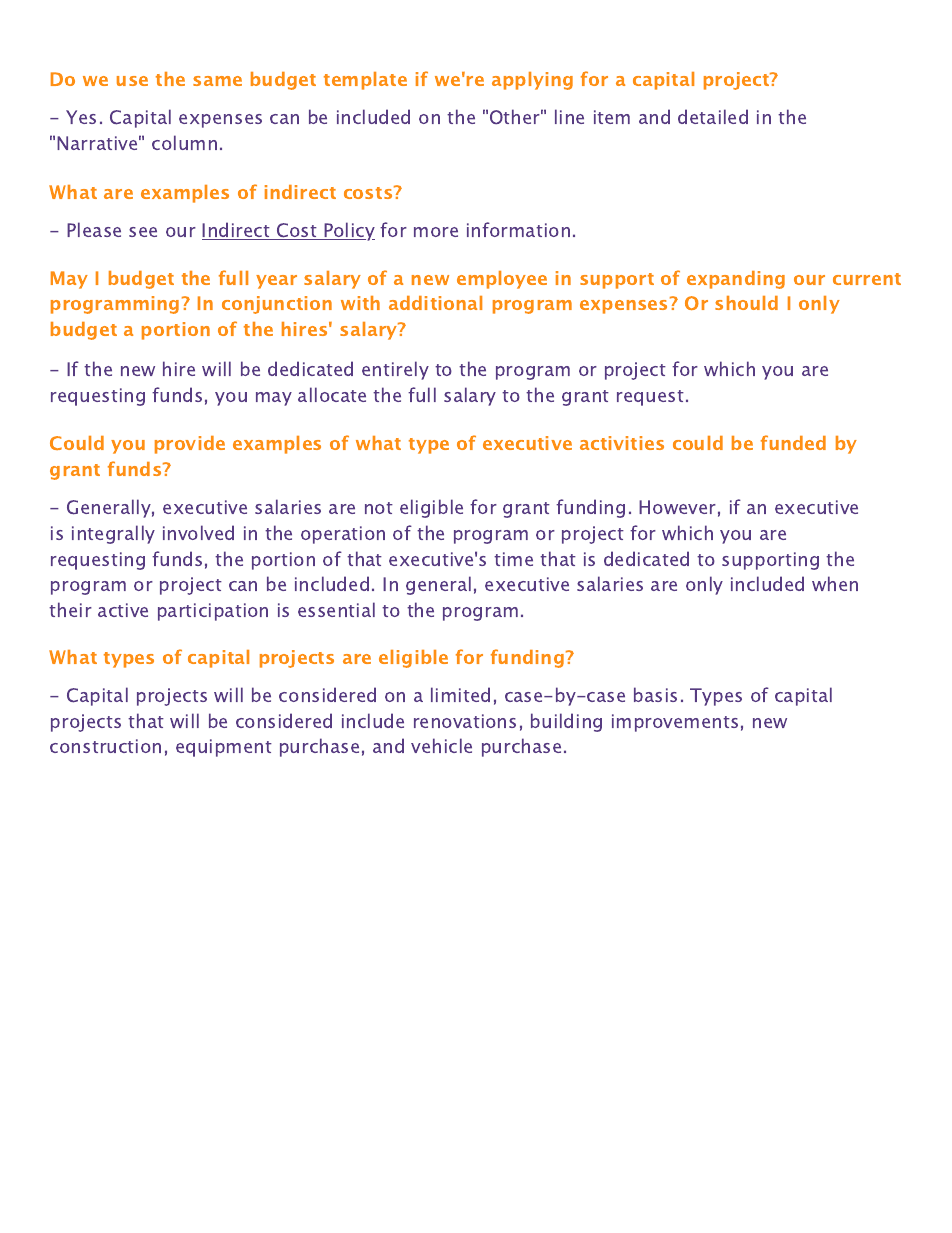 This page has width=952, height=1233. What do you see at coordinates (713, 116) in the page?
I see `detailed` at bounding box center [713, 116].
